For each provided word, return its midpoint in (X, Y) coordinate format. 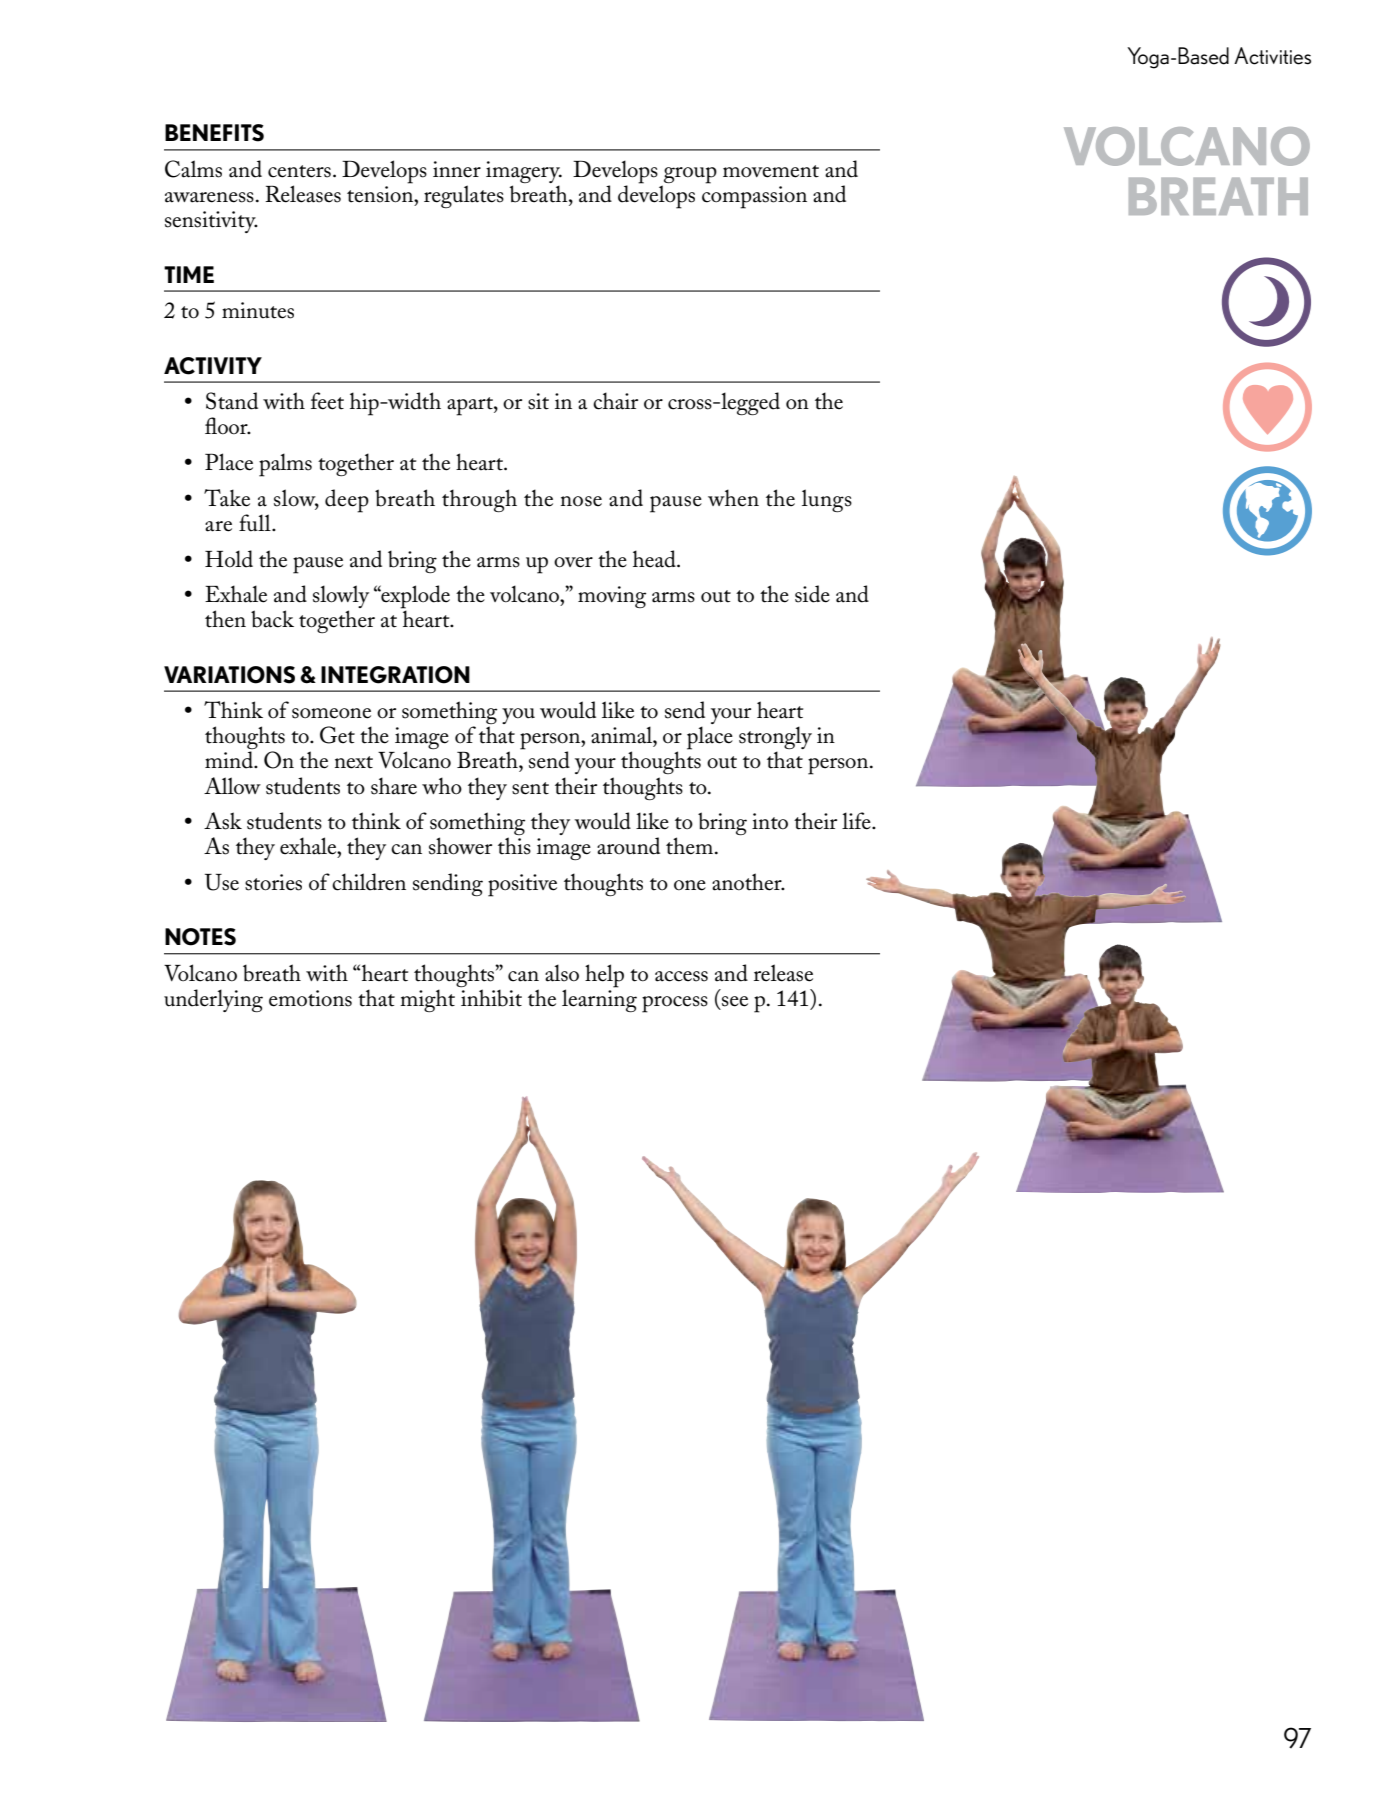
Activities (1272, 56)
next (354, 762)
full (256, 523)
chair (615, 401)
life (857, 821)
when (733, 498)
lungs (827, 500)
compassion (754, 197)
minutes (258, 310)
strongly (775, 739)
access (681, 976)
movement (771, 171)
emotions (310, 998)
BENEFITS (214, 133)
